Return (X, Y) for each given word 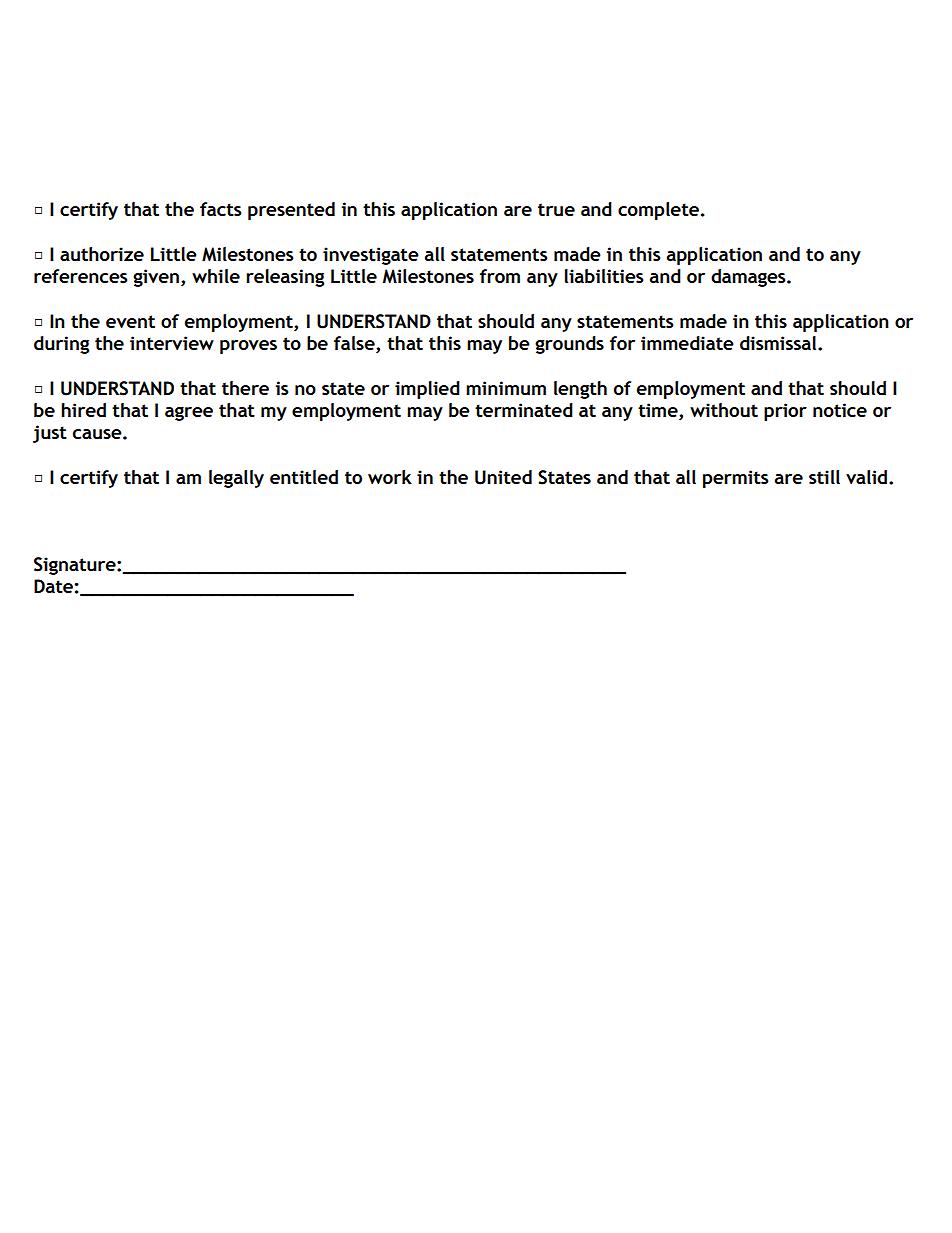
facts (221, 209)
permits (736, 479)
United (503, 477)
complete (658, 211)
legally (236, 479)
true (556, 209)
